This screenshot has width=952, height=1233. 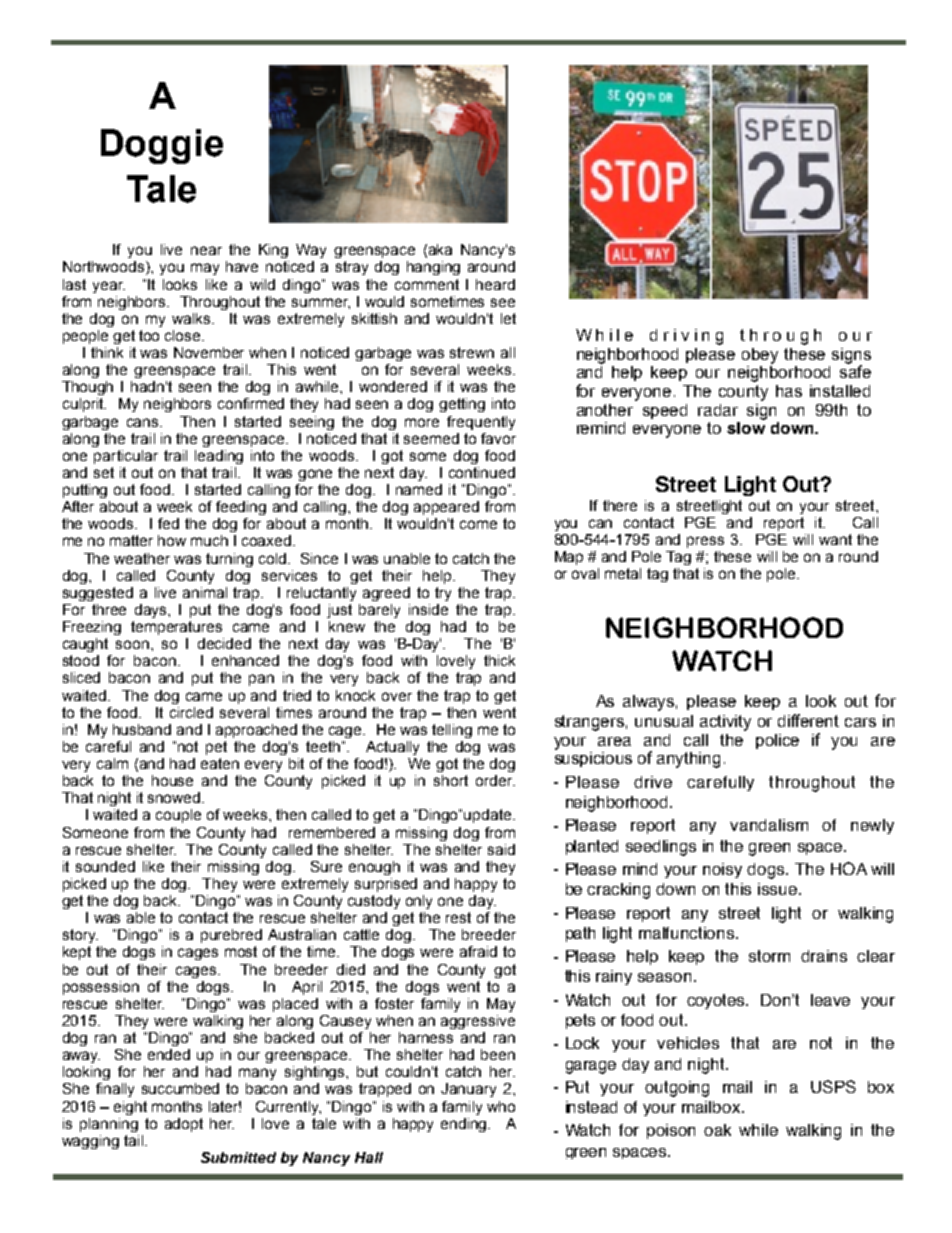 What do you see at coordinates (184, 1125) in the screenshot?
I see `adopt` at bounding box center [184, 1125].
